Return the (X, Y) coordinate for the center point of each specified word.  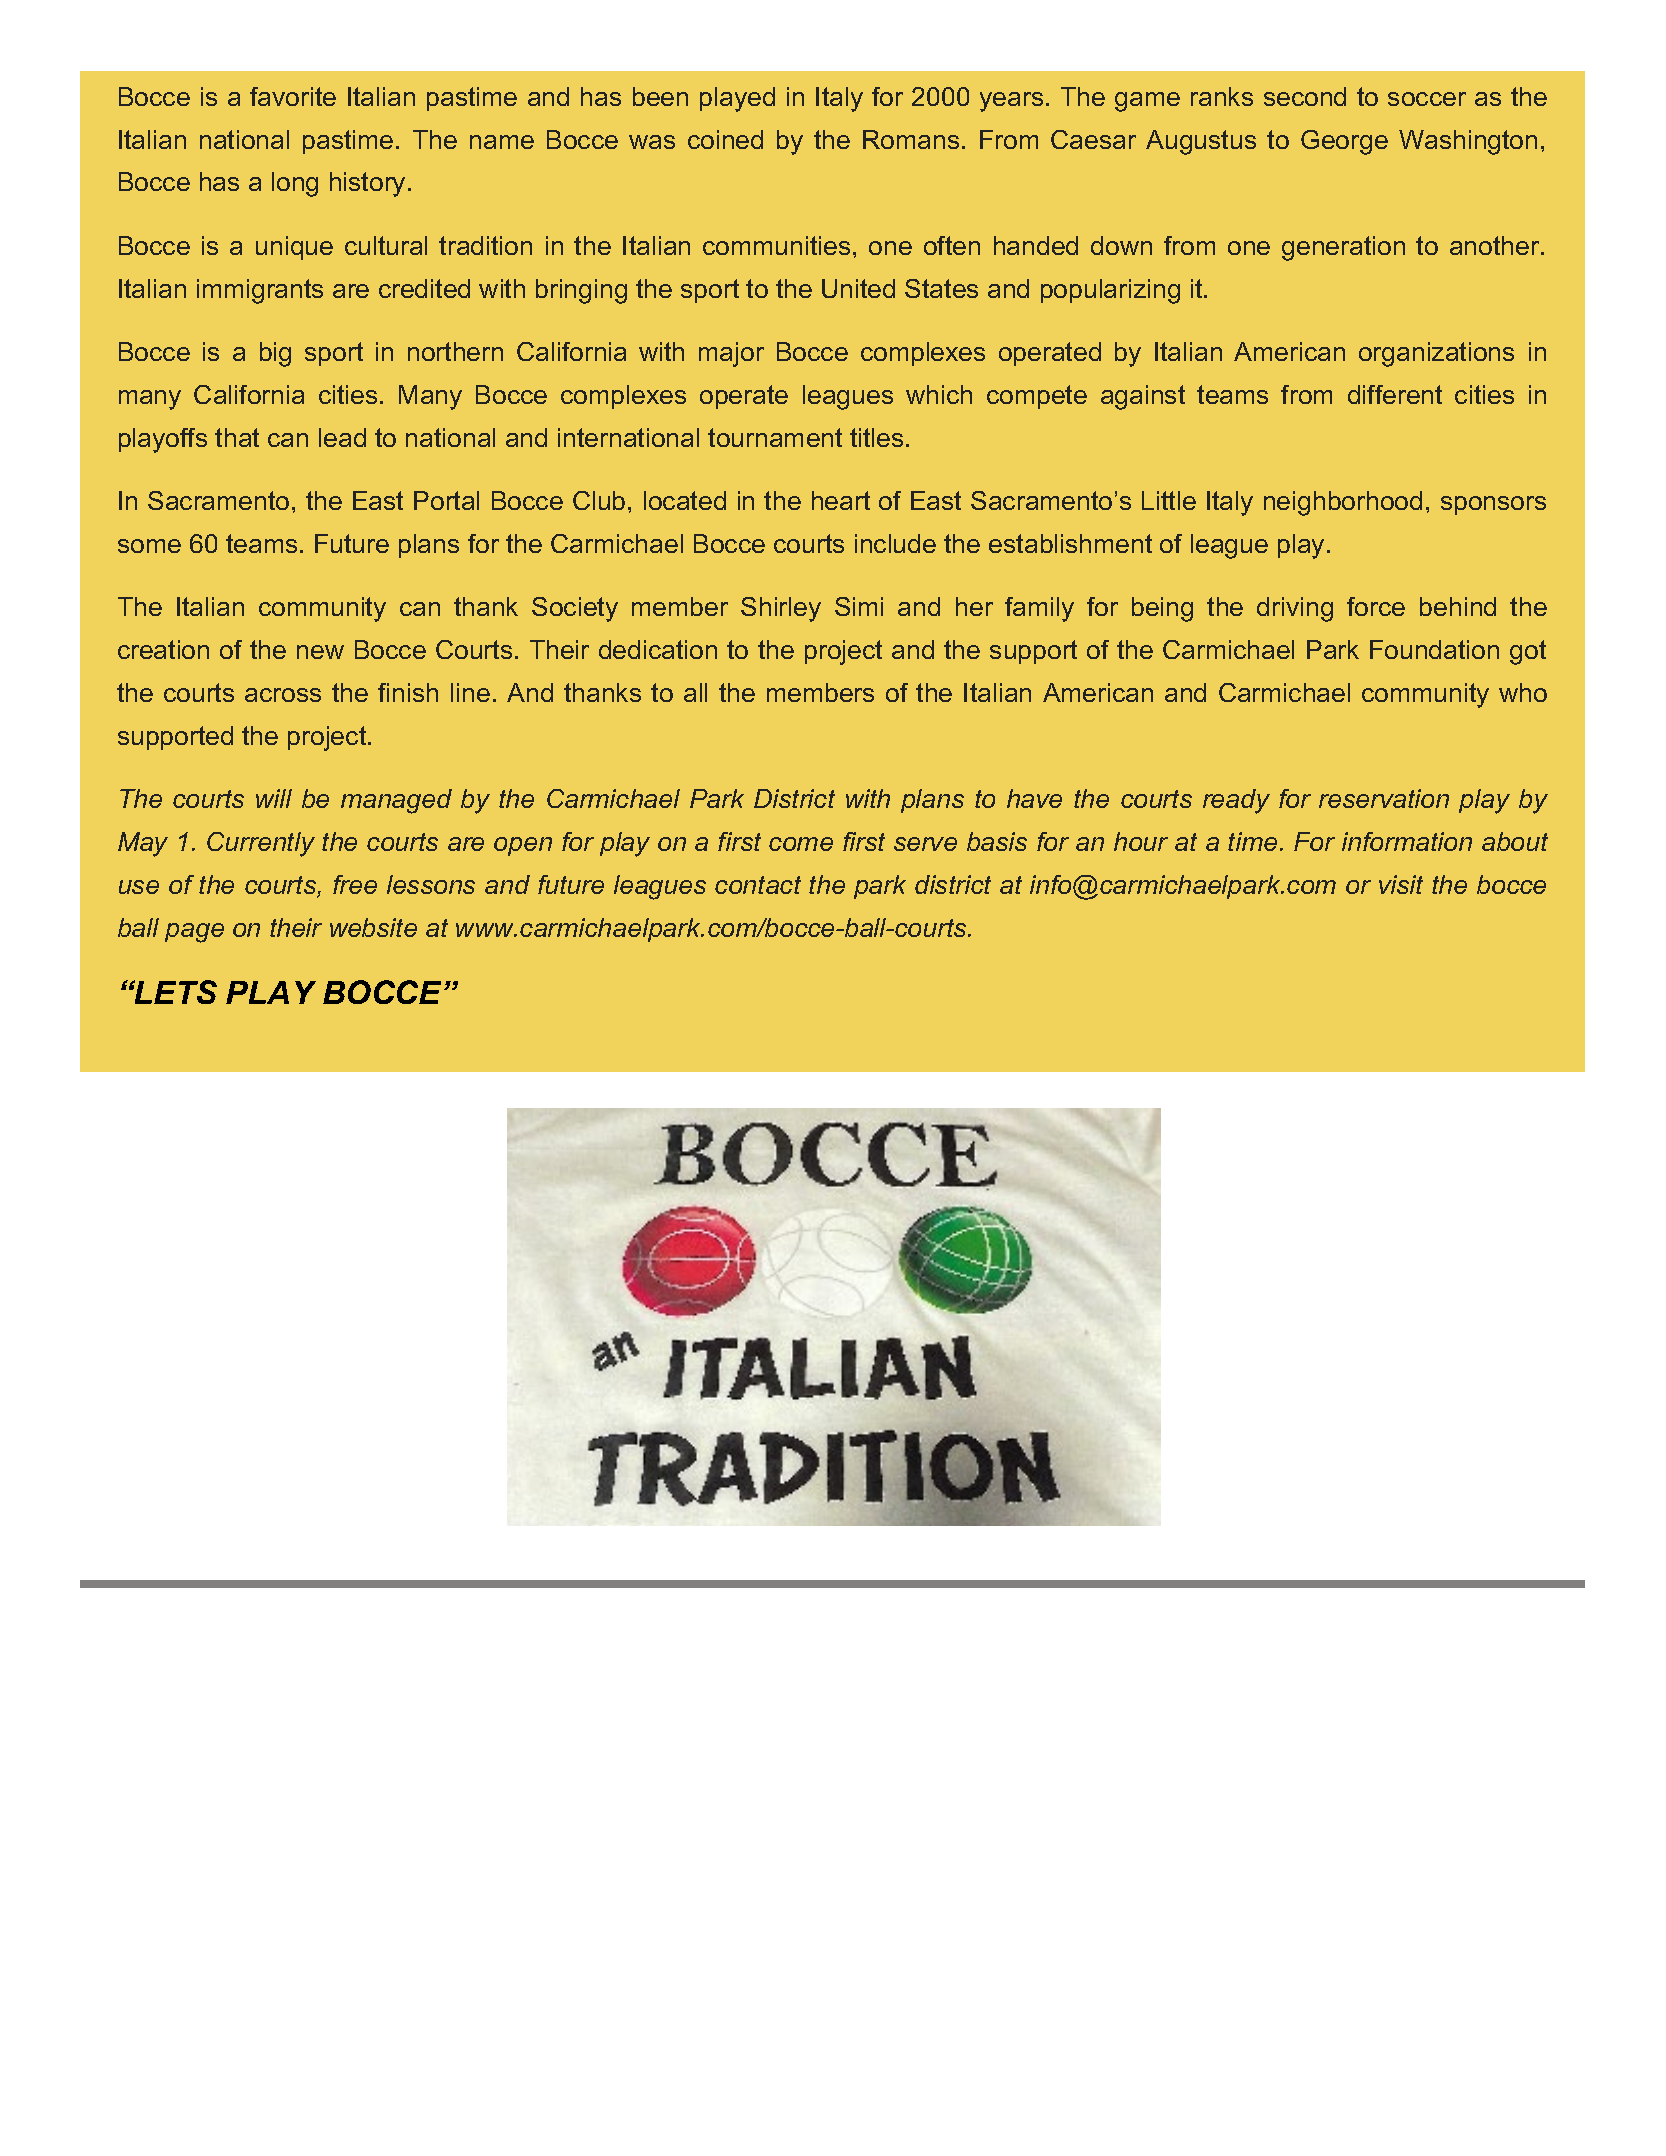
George (1344, 142)
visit (1401, 884)
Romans (911, 139)
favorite (293, 96)
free (355, 884)
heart (841, 500)
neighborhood (1343, 503)
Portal (446, 500)
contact (758, 885)
